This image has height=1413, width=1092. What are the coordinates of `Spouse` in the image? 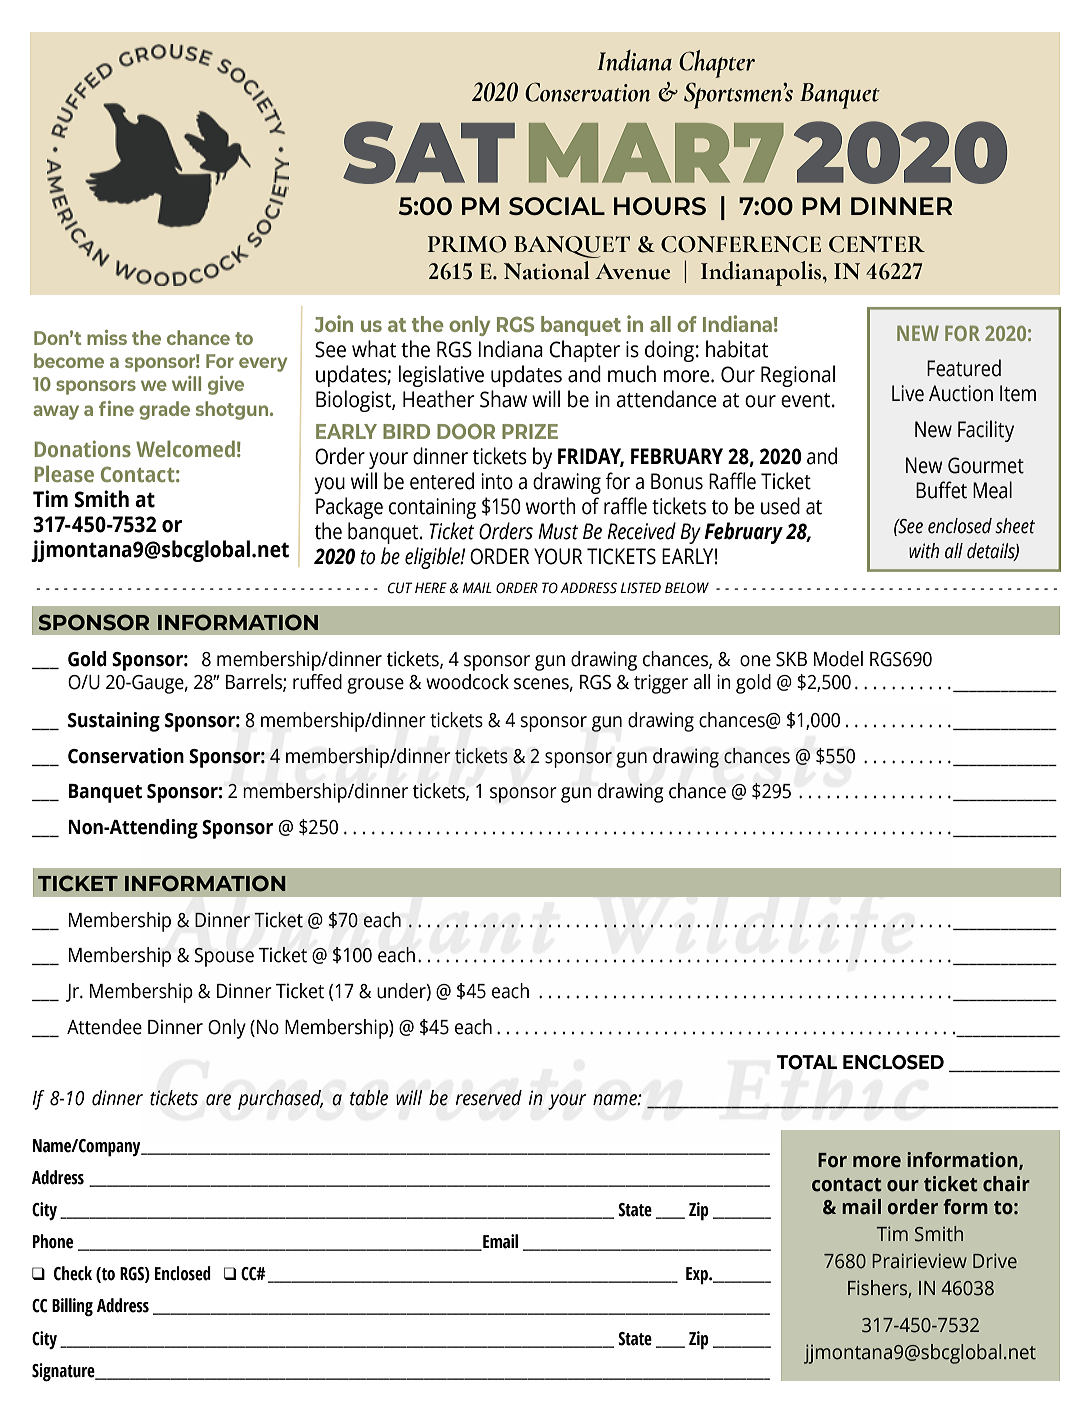 It's located at (224, 957).
